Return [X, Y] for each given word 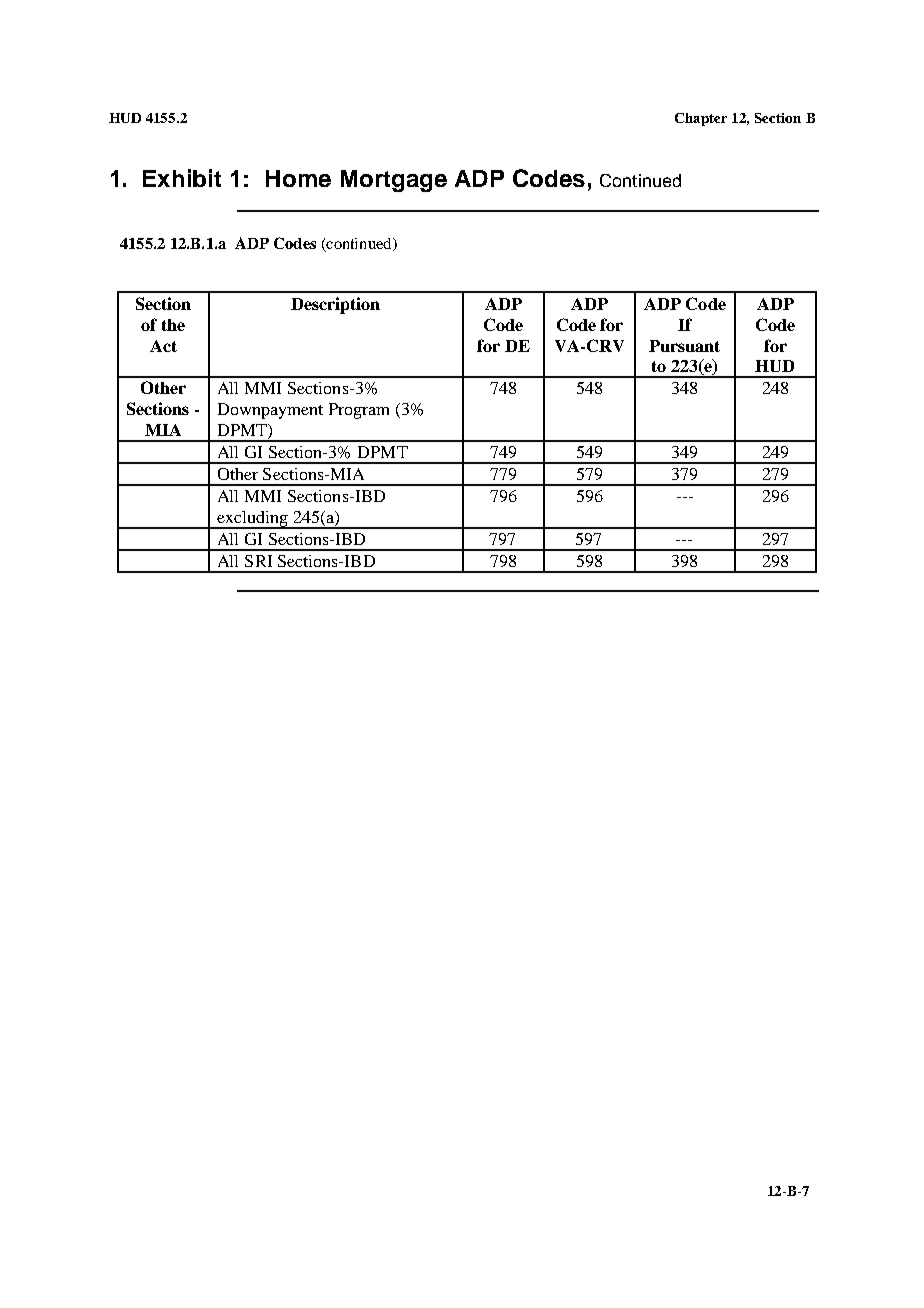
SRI [258, 561]
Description [335, 305]
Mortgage [394, 181]
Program [359, 411]
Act [163, 346]
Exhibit [182, 178]
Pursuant [684, 346]
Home [298, 178]
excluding [252, 520]
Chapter [701, 119]
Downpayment [270, 411]
